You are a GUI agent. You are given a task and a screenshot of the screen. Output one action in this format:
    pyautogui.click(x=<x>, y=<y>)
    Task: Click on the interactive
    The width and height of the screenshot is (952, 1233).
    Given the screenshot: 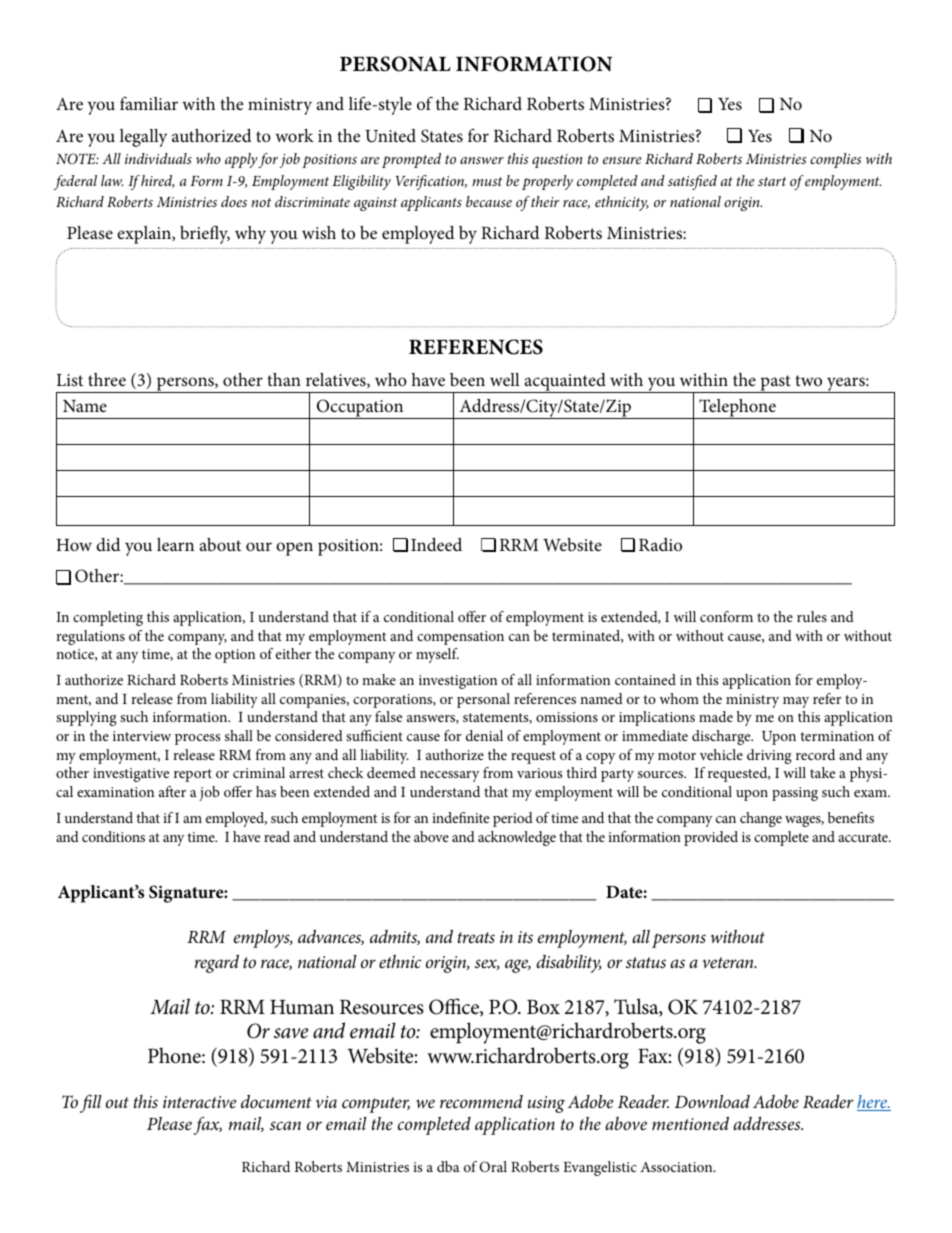 What is the action you would take?
    pyautogui.click(x=199, y=1102)
